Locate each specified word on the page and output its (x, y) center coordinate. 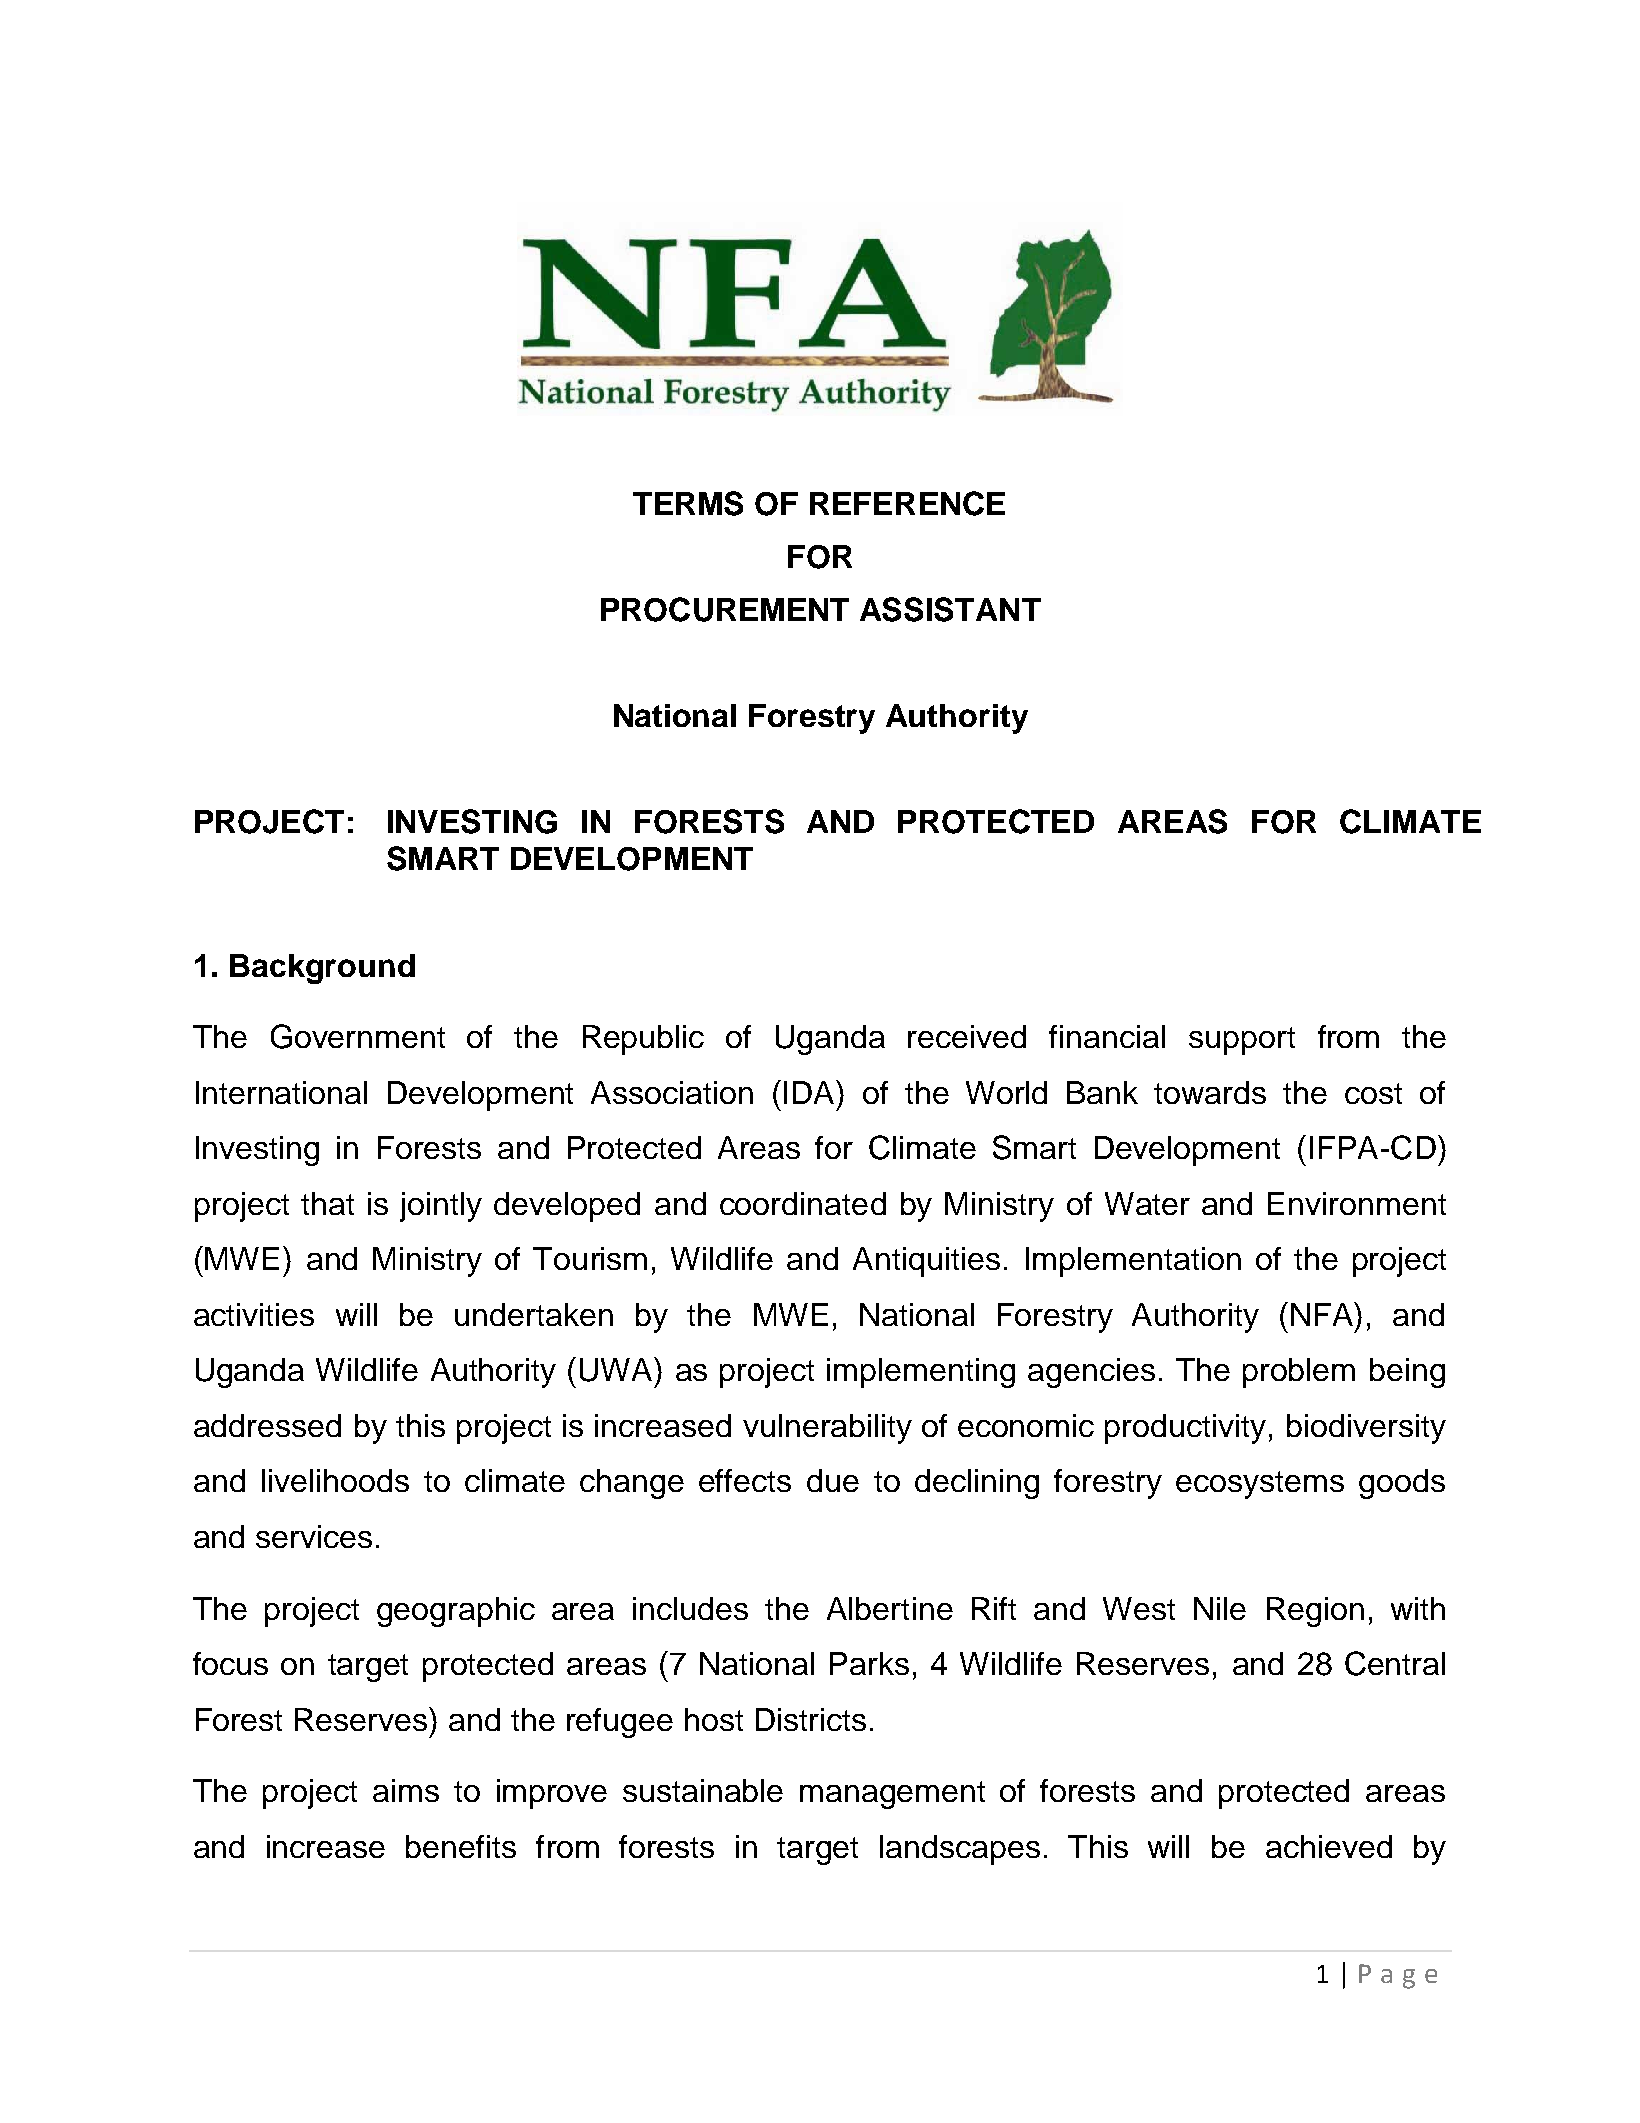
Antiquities (926, 1262)
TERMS (688, 503)
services (314, 1536)
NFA (1323, 1314)
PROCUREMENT (725, 609)
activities (254, 1314)
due (833, 1480)
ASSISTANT (950, 609)
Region (1315, 1612)
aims (406, 1790)
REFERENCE (907, 503)
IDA (811, 1092)
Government (358, 1036)
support (1242, 1041)
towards (1210, 1092)
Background (322, 969)
